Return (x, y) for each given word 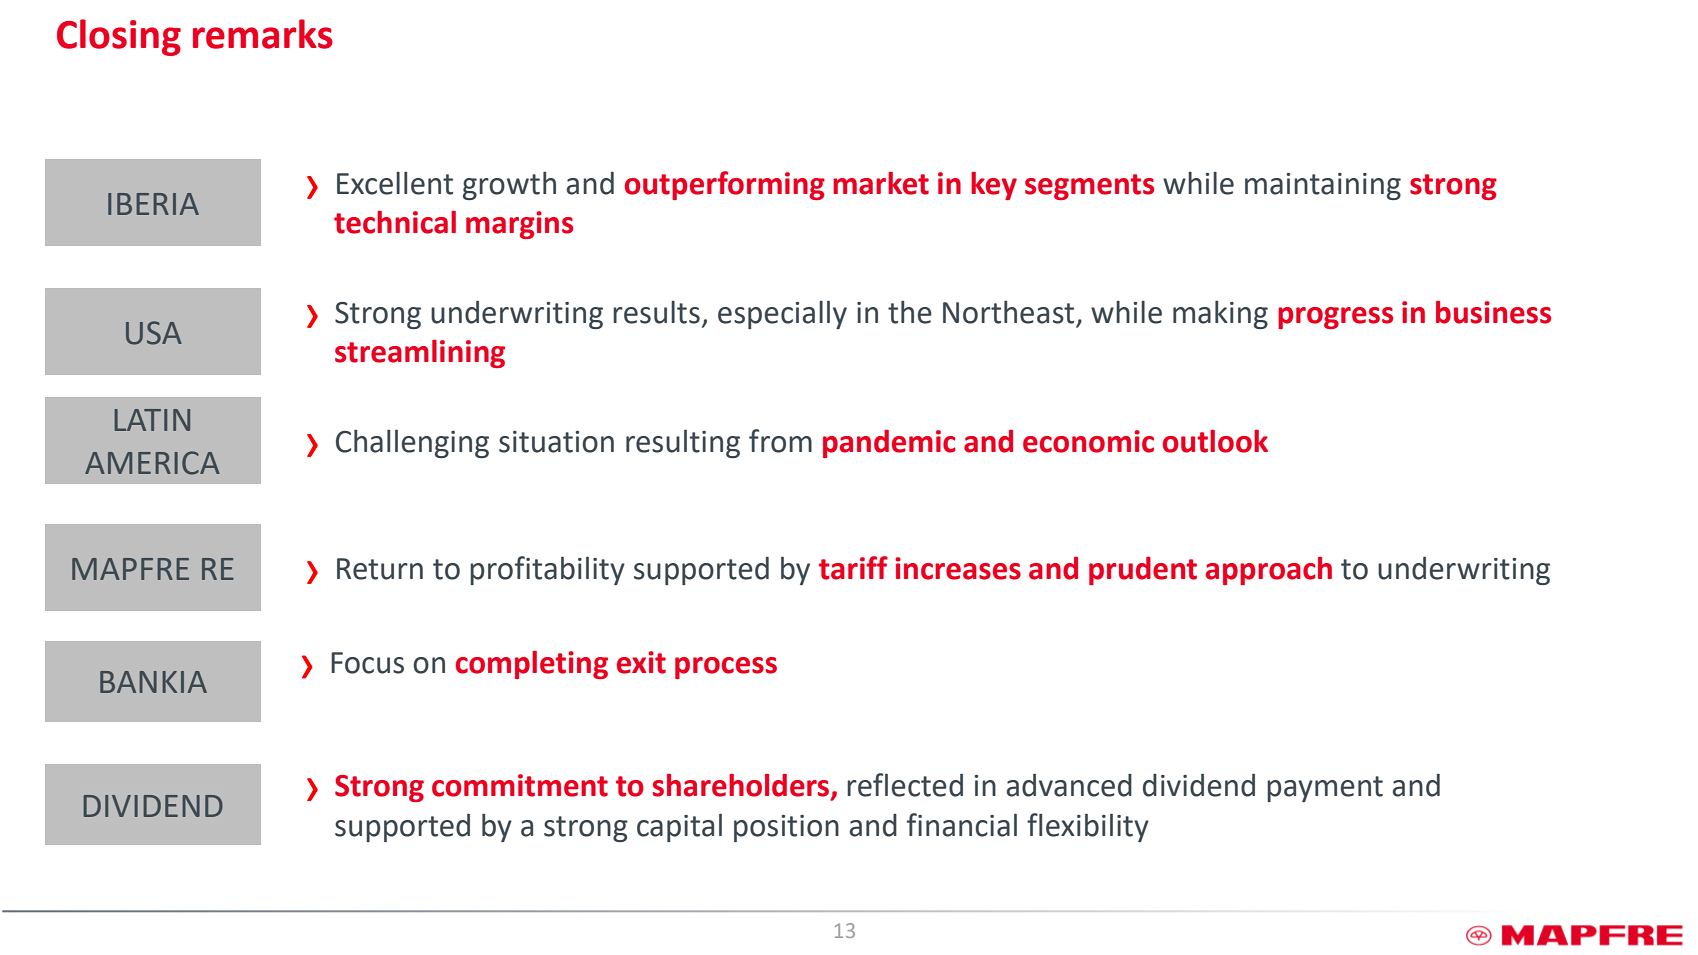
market (881, 183)
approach (1269, 571)
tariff (853, 568)
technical (395, 222)
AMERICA (152, 463)
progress (1335, 318)
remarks (263, 34)
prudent (1143, 571)
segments (1089, 187)
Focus (367, 663)
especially (782, 315)
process (726, 668)
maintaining (1323, 186)
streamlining (420, 353)
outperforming (725, 185)
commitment (520, 785)
